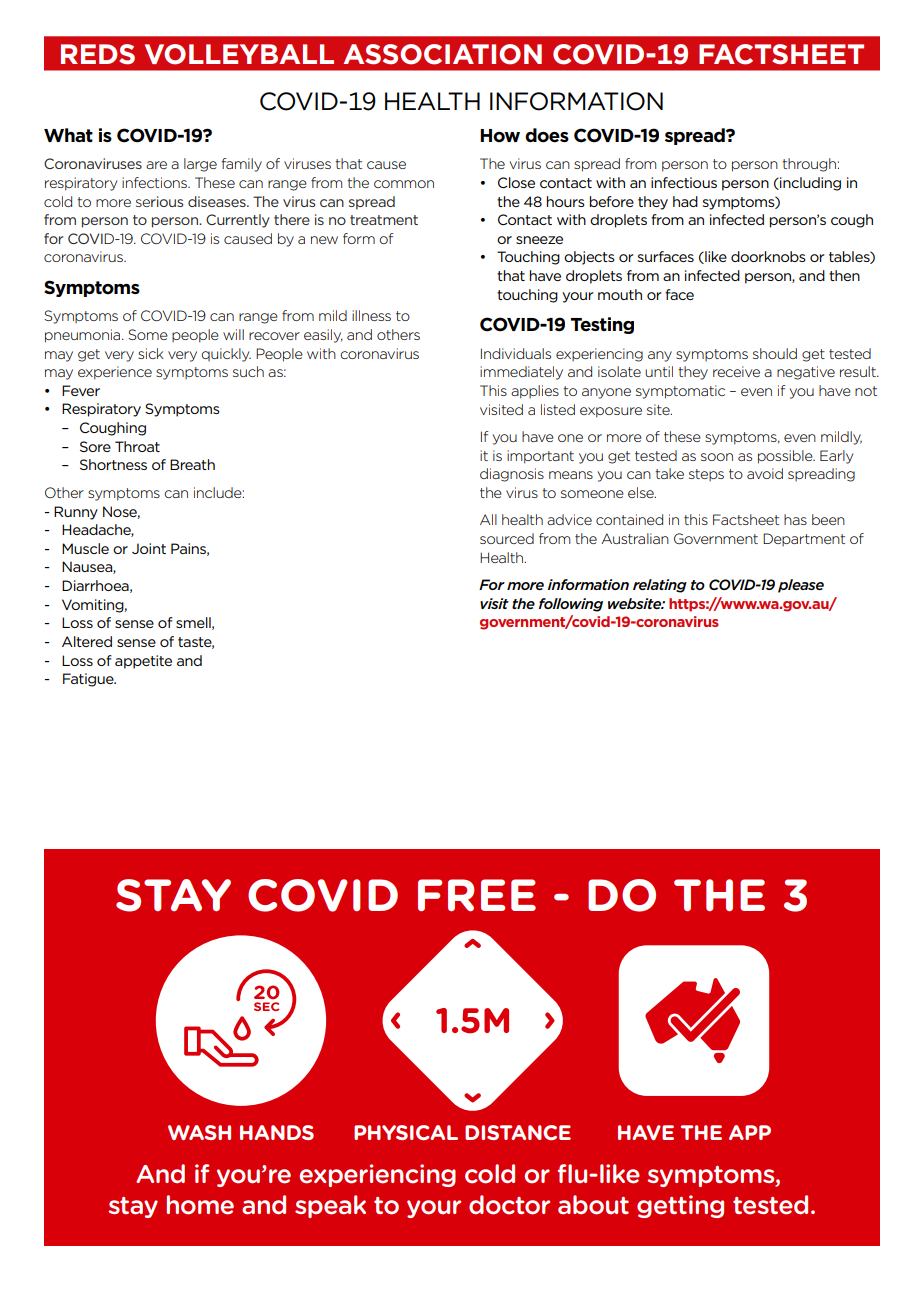 The image size is (924, 1308). I want to click on REDS, so click(98, 54).
